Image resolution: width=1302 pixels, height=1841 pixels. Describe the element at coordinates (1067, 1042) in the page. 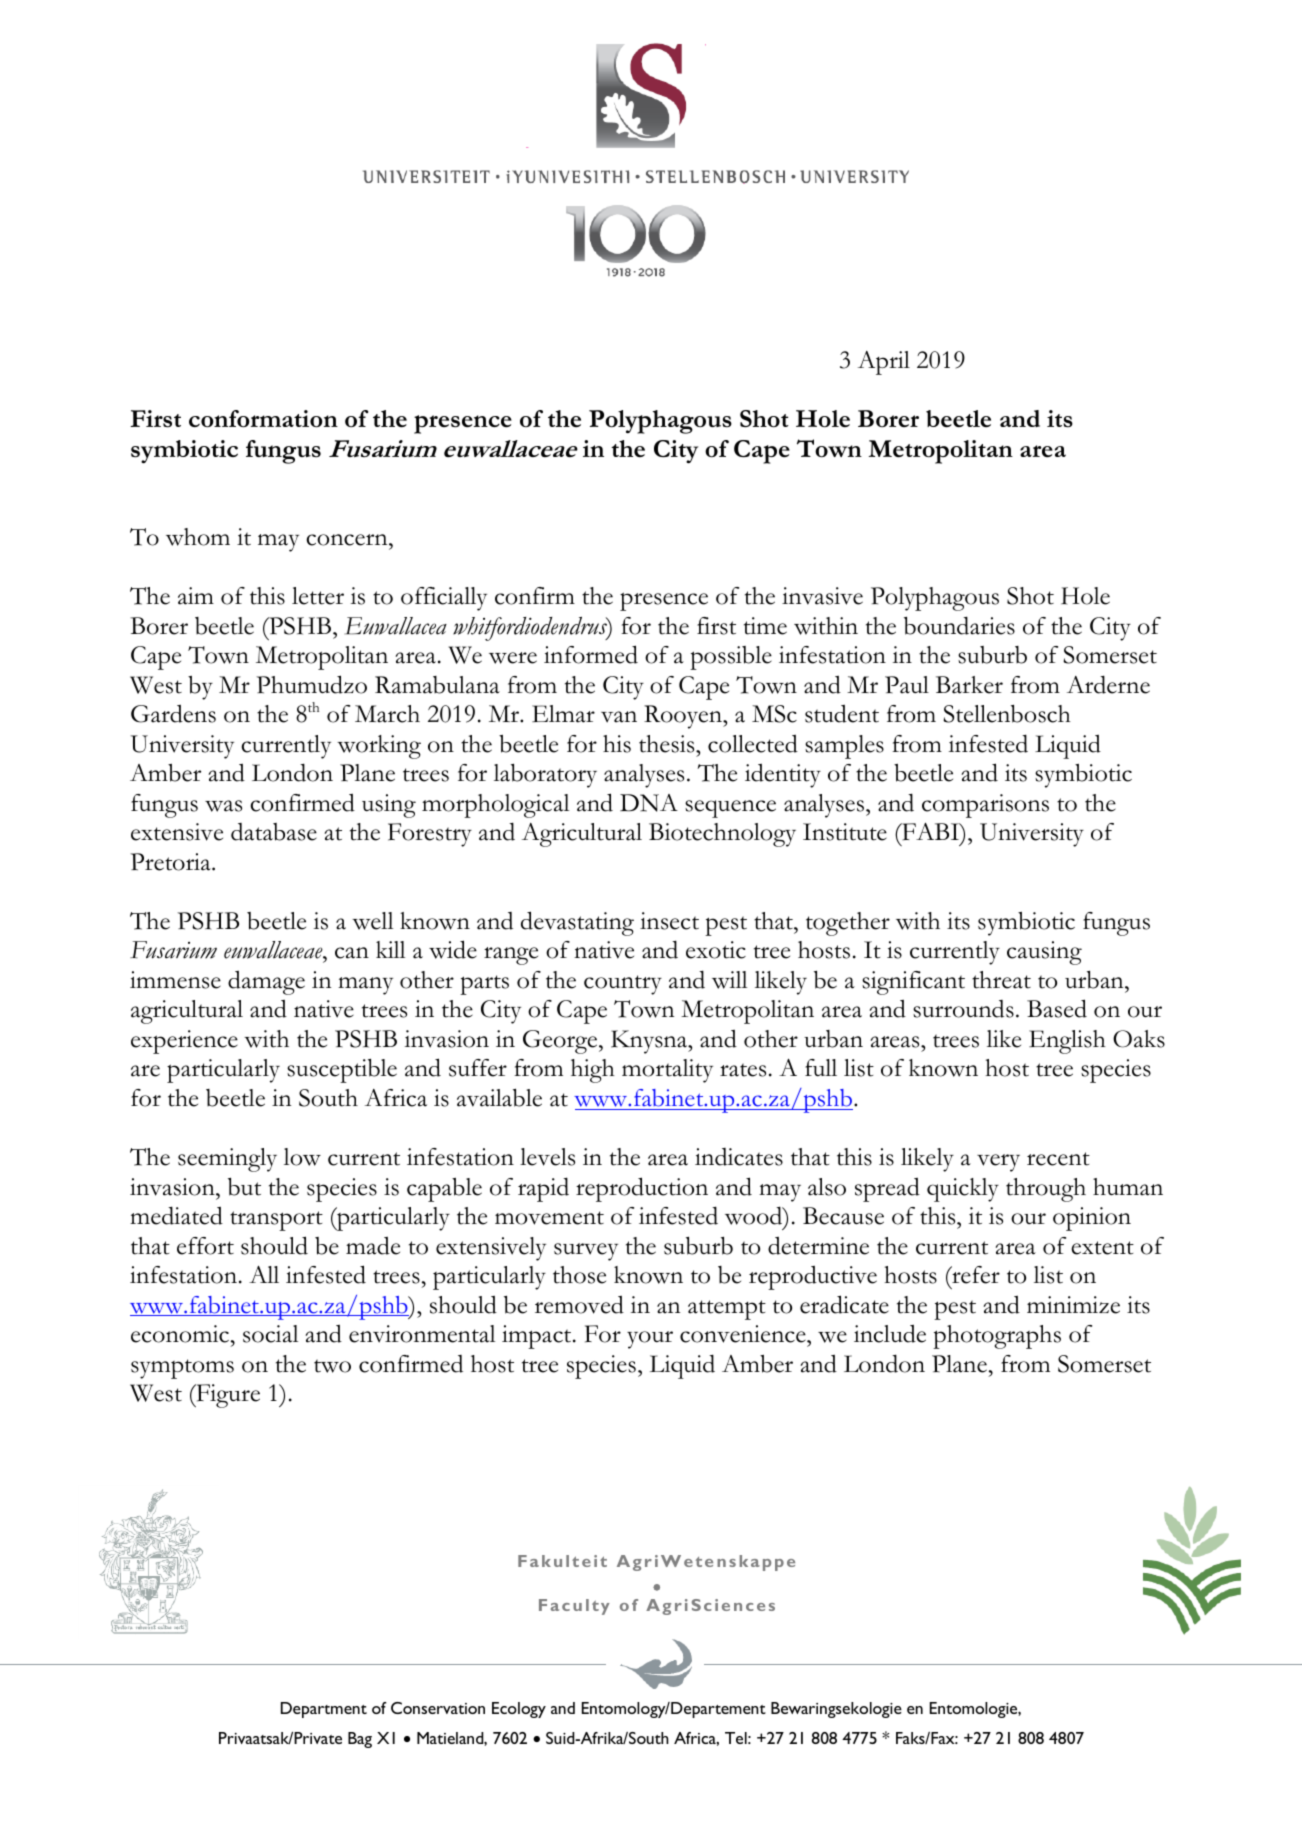

I see `English` at that location.
